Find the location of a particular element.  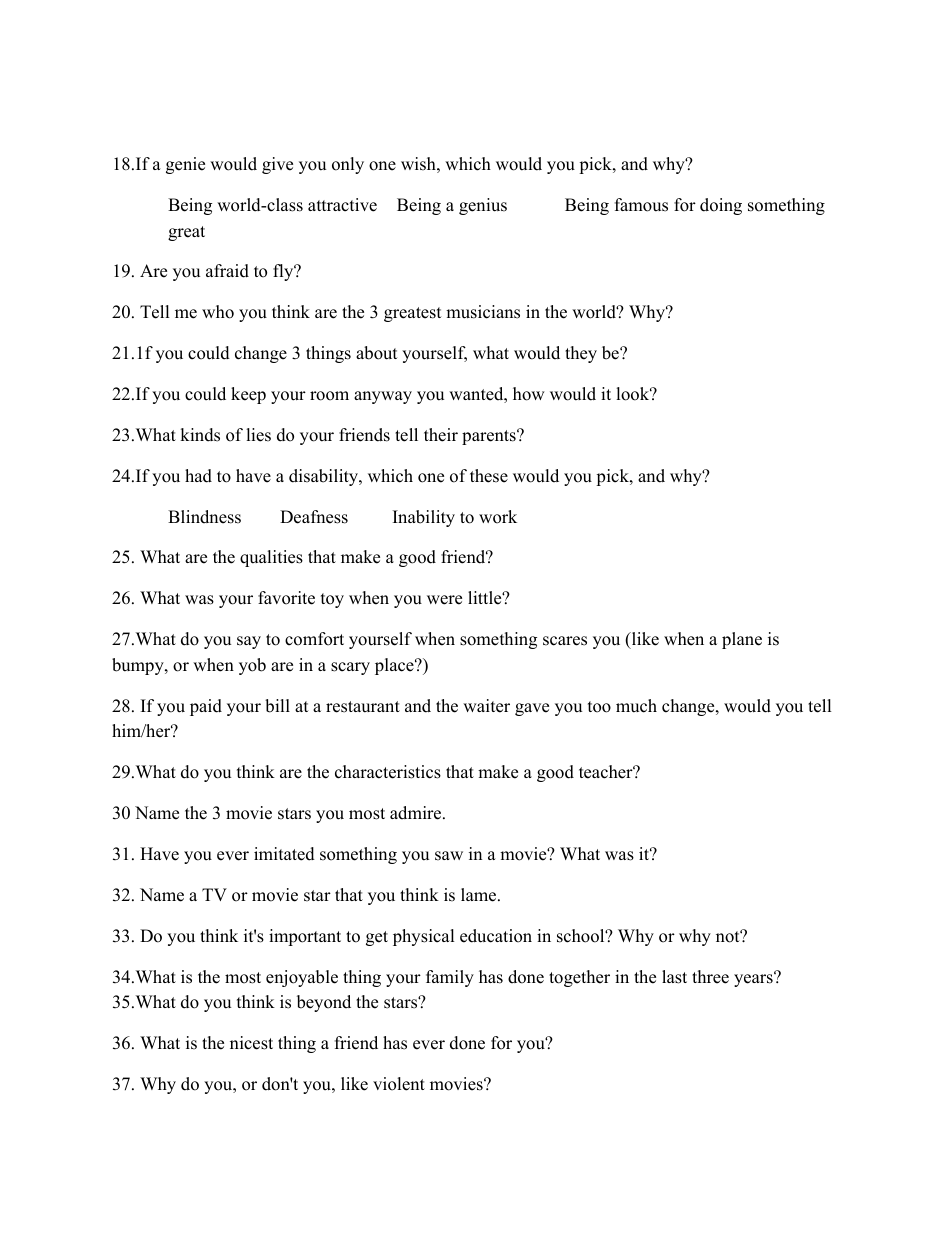

keep is located at coordinates (248, 395).
